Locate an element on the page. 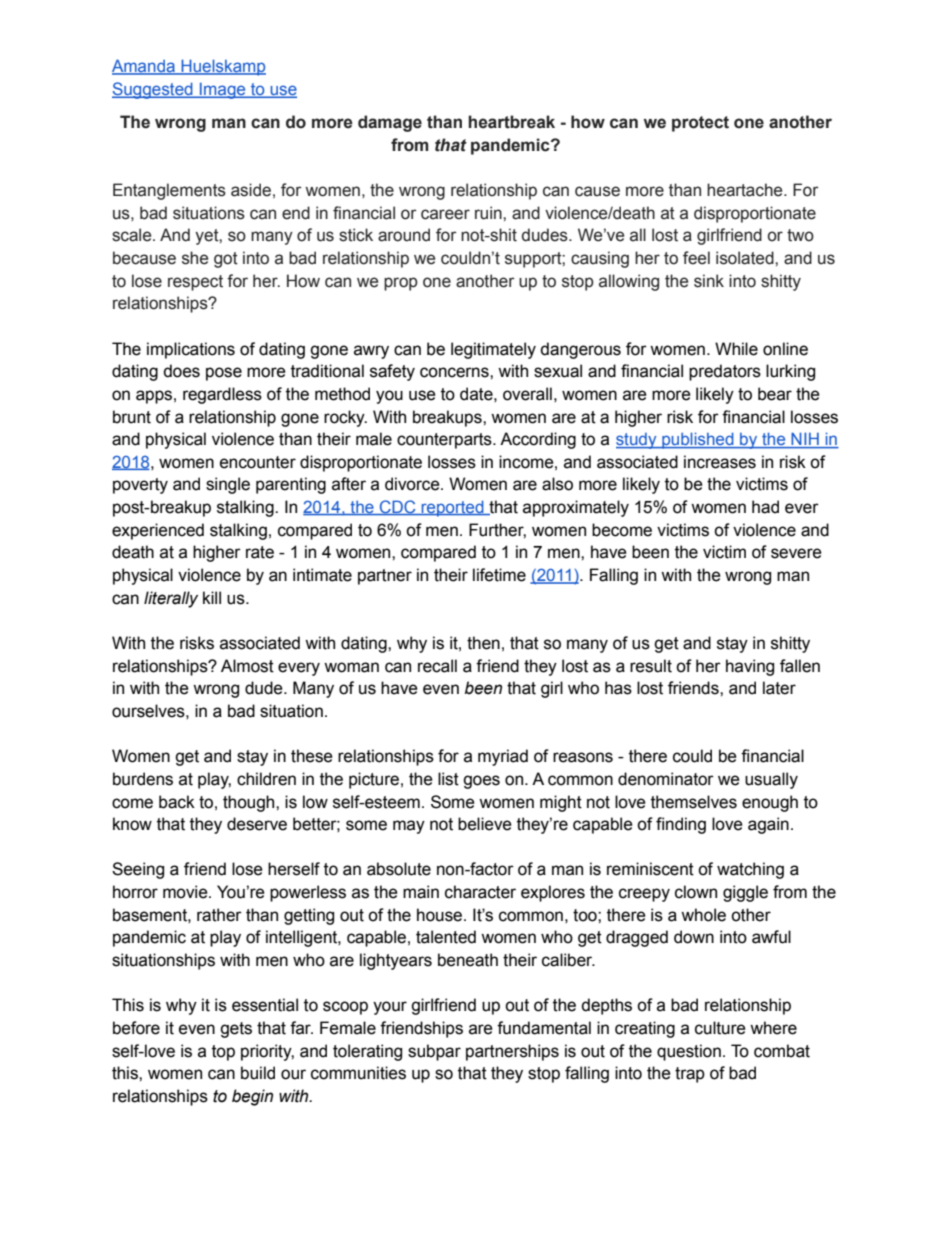  legitimately is located at coordinates (493, 350).
